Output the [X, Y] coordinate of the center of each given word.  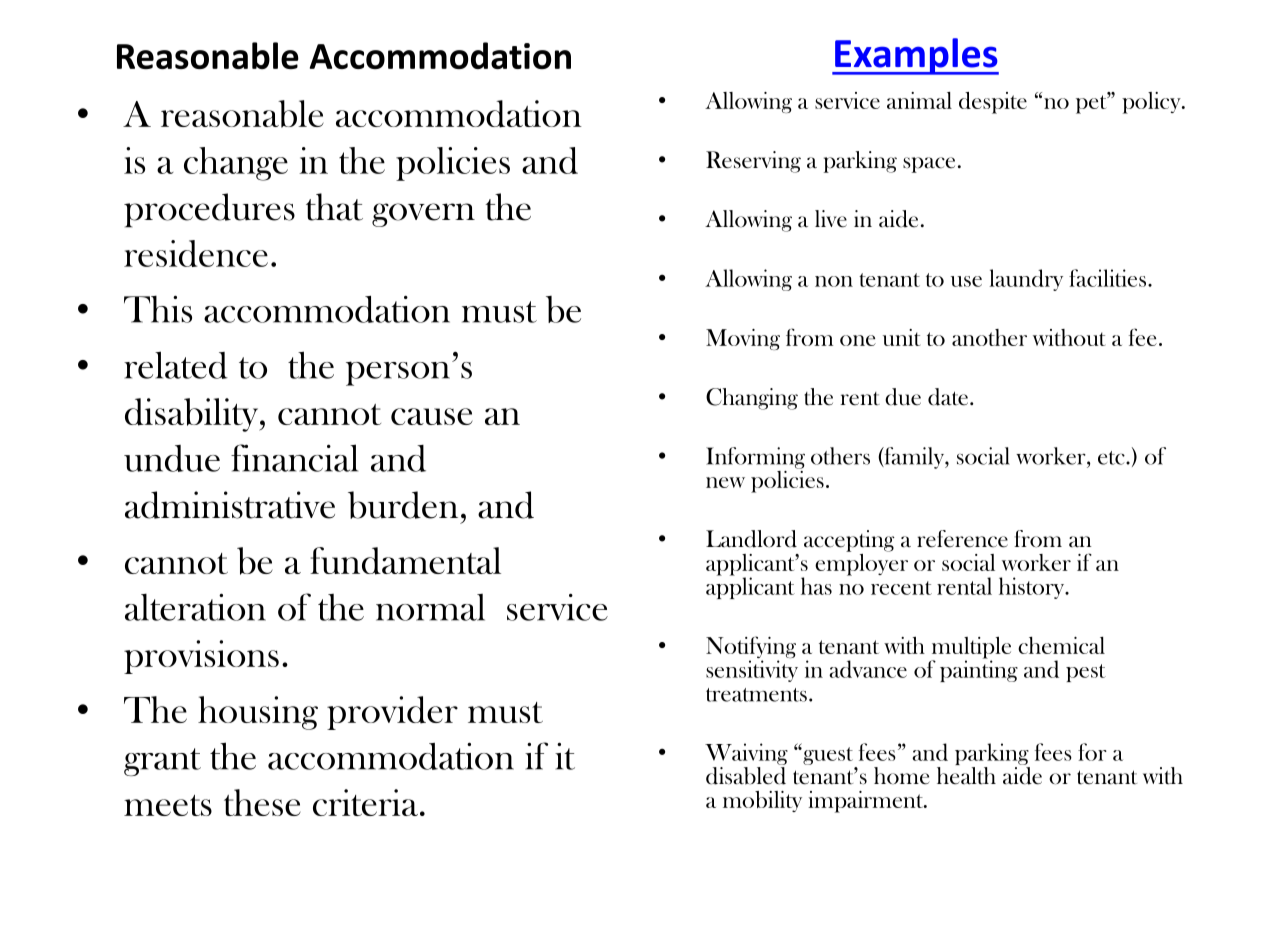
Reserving [753, 162]
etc [1112, 458]
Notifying [751, 648]
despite [993, 103]
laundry [1026, 280]
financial [294, 458]
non [834, 281]
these [262, 802]
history [1033, 588]
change [236, 164]
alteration [195, 607]
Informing [755, 458]
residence [196, 253]
